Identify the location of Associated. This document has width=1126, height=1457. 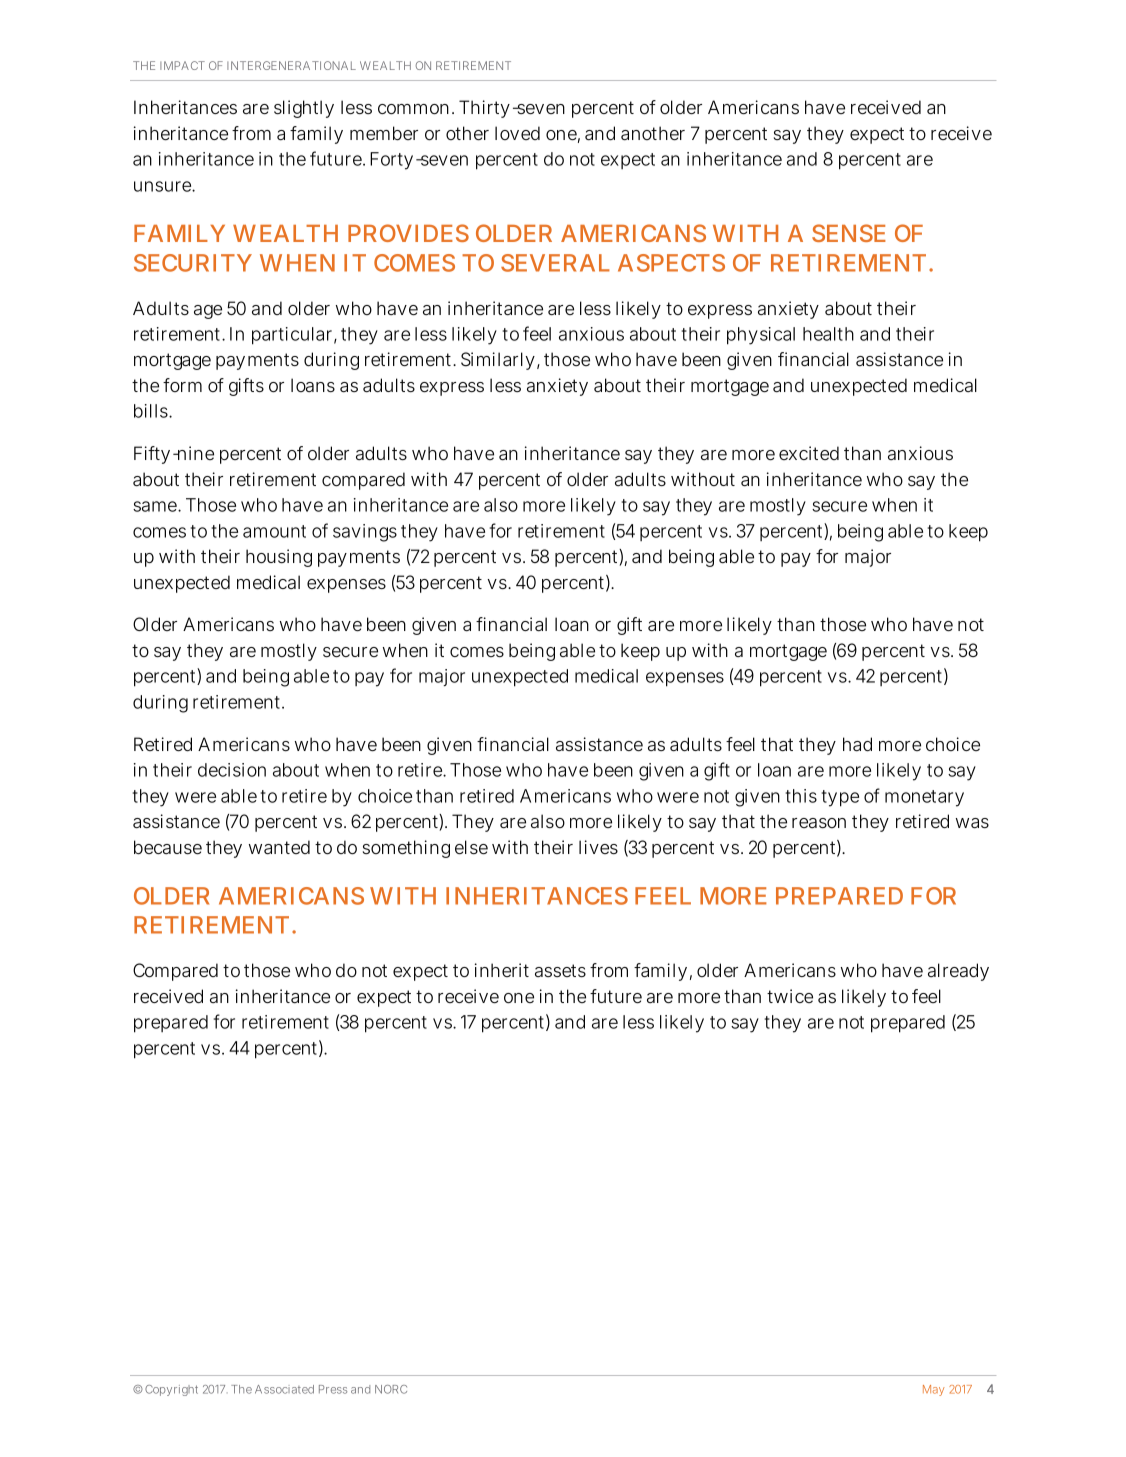
(284, 1389).
